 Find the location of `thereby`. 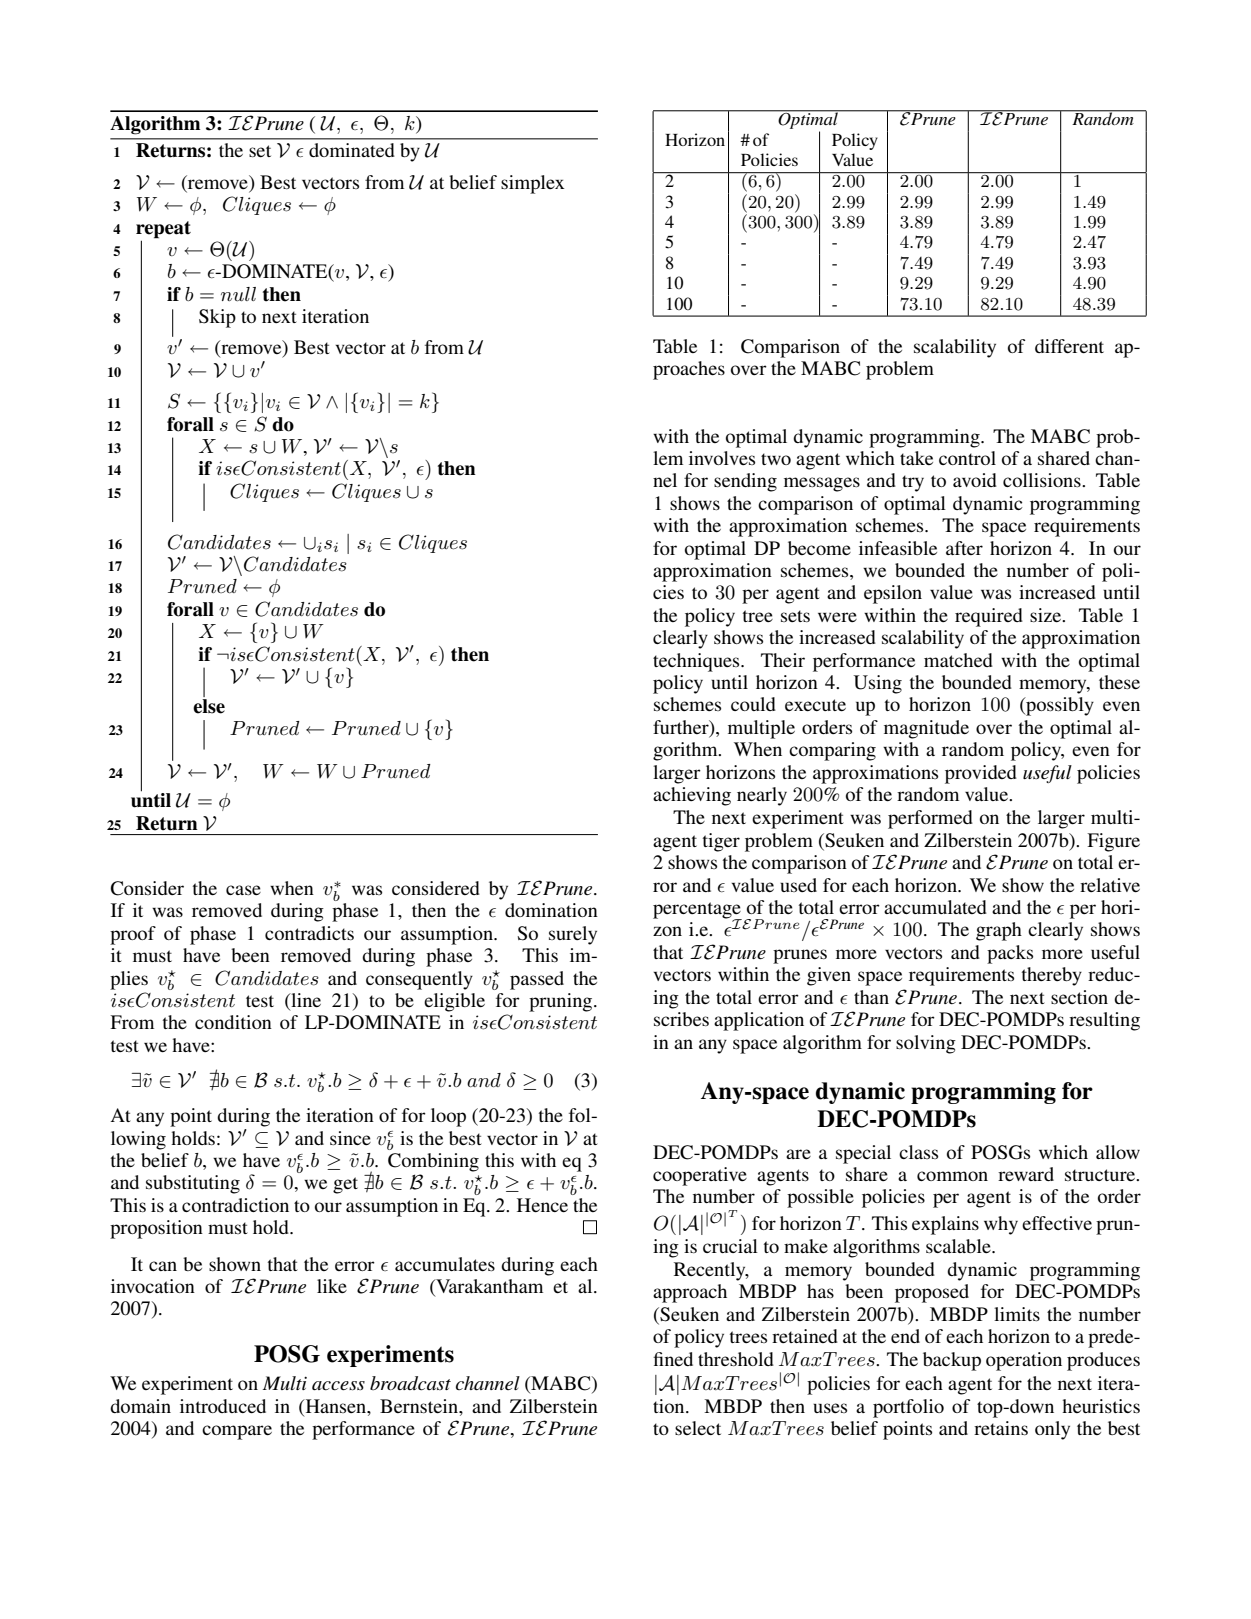

thereby is located at coordinates (1052, 976).
